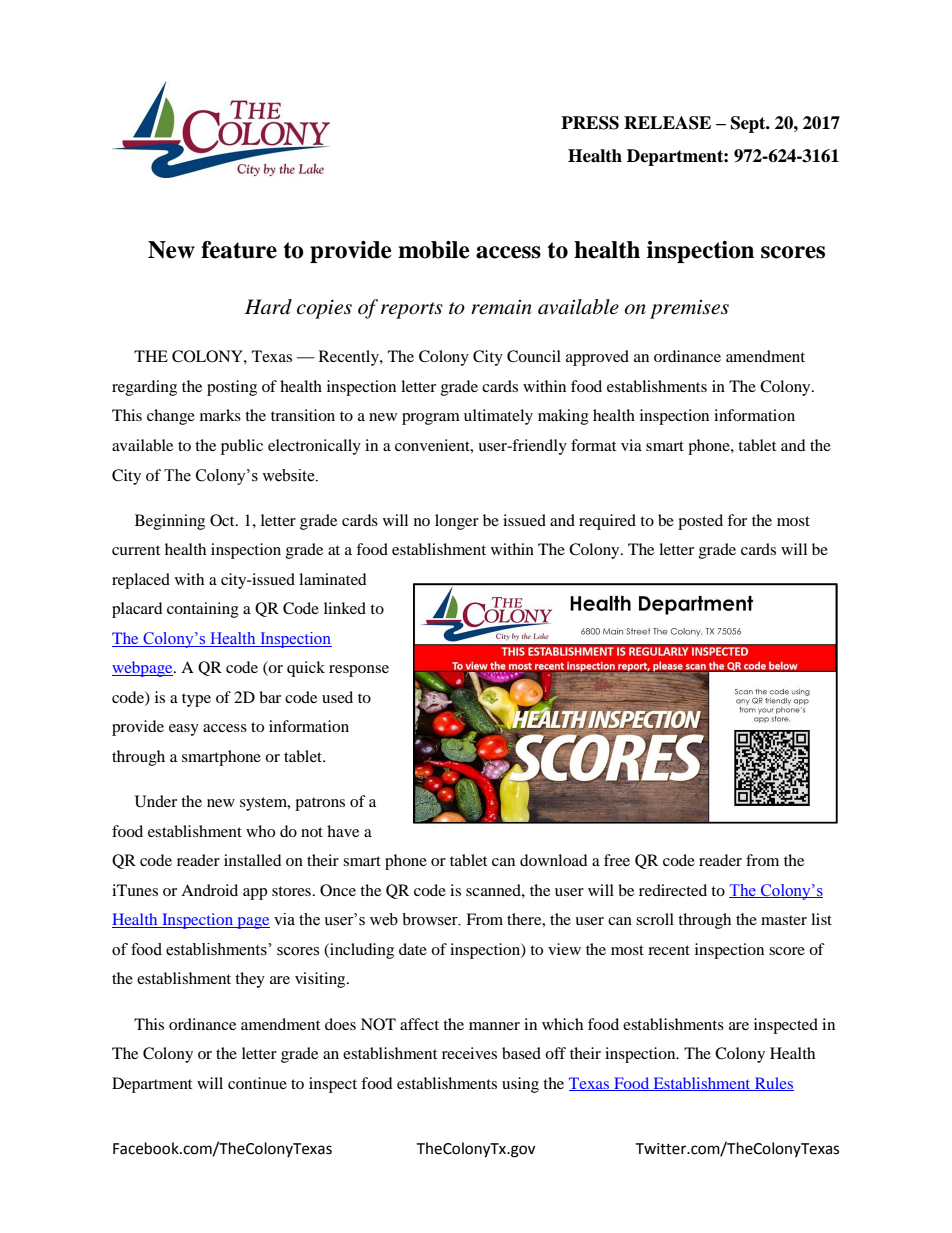 Image resolution: width=952 pixels, height=1233 pixels. I want to click on longer, so click(457, 522).
